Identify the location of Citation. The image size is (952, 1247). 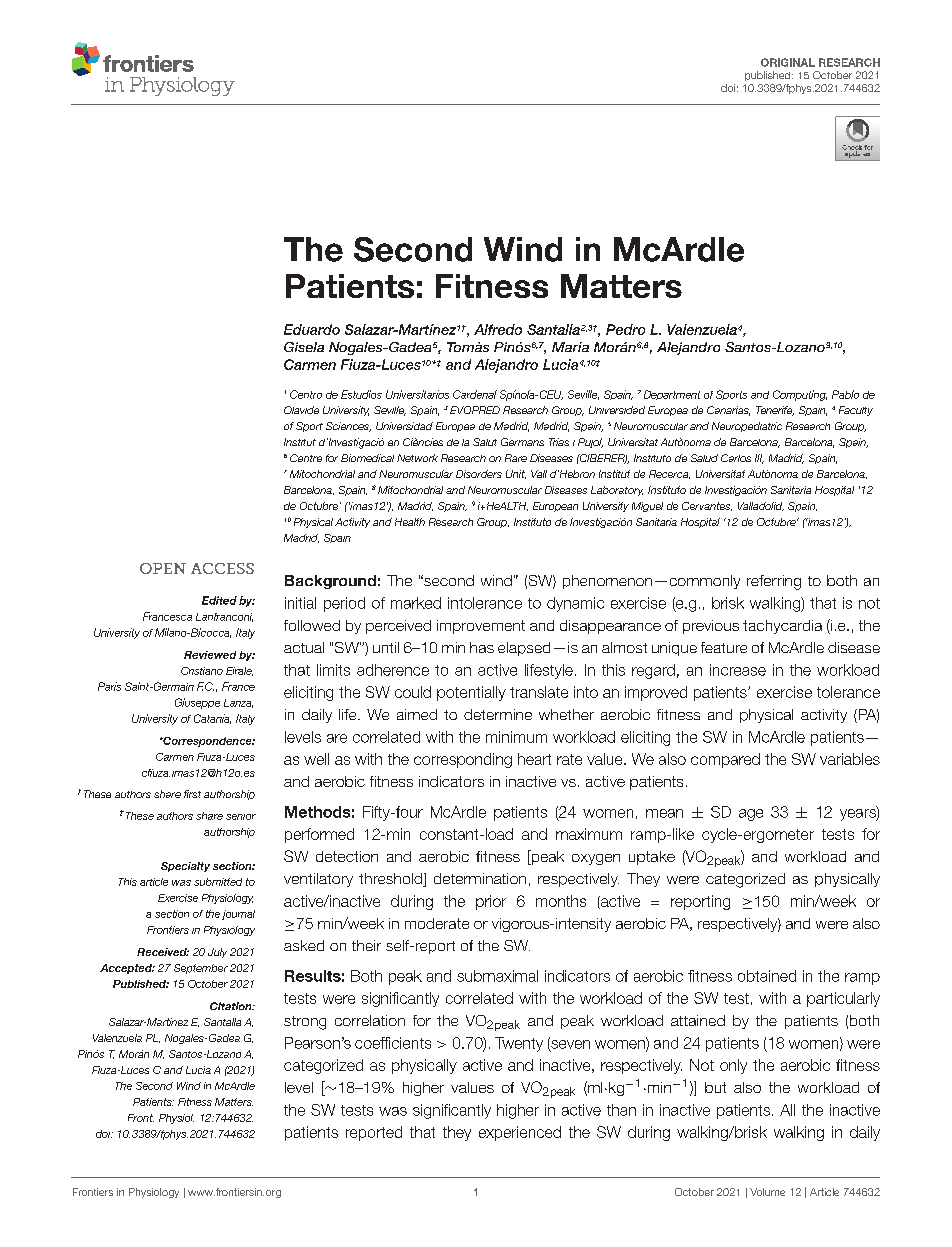
(232, 1006).
